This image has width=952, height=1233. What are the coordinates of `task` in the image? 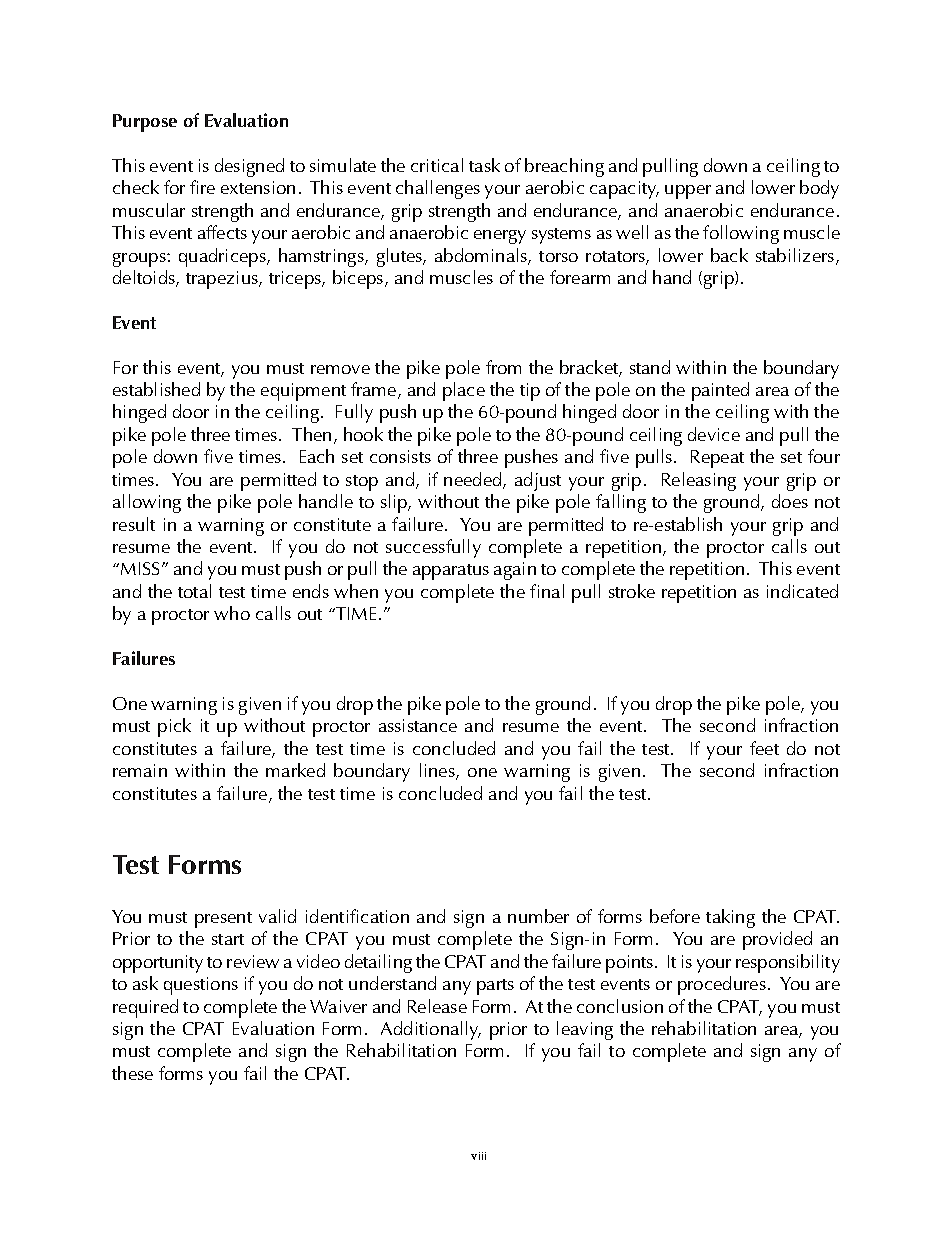 It's located at (484, 165).
